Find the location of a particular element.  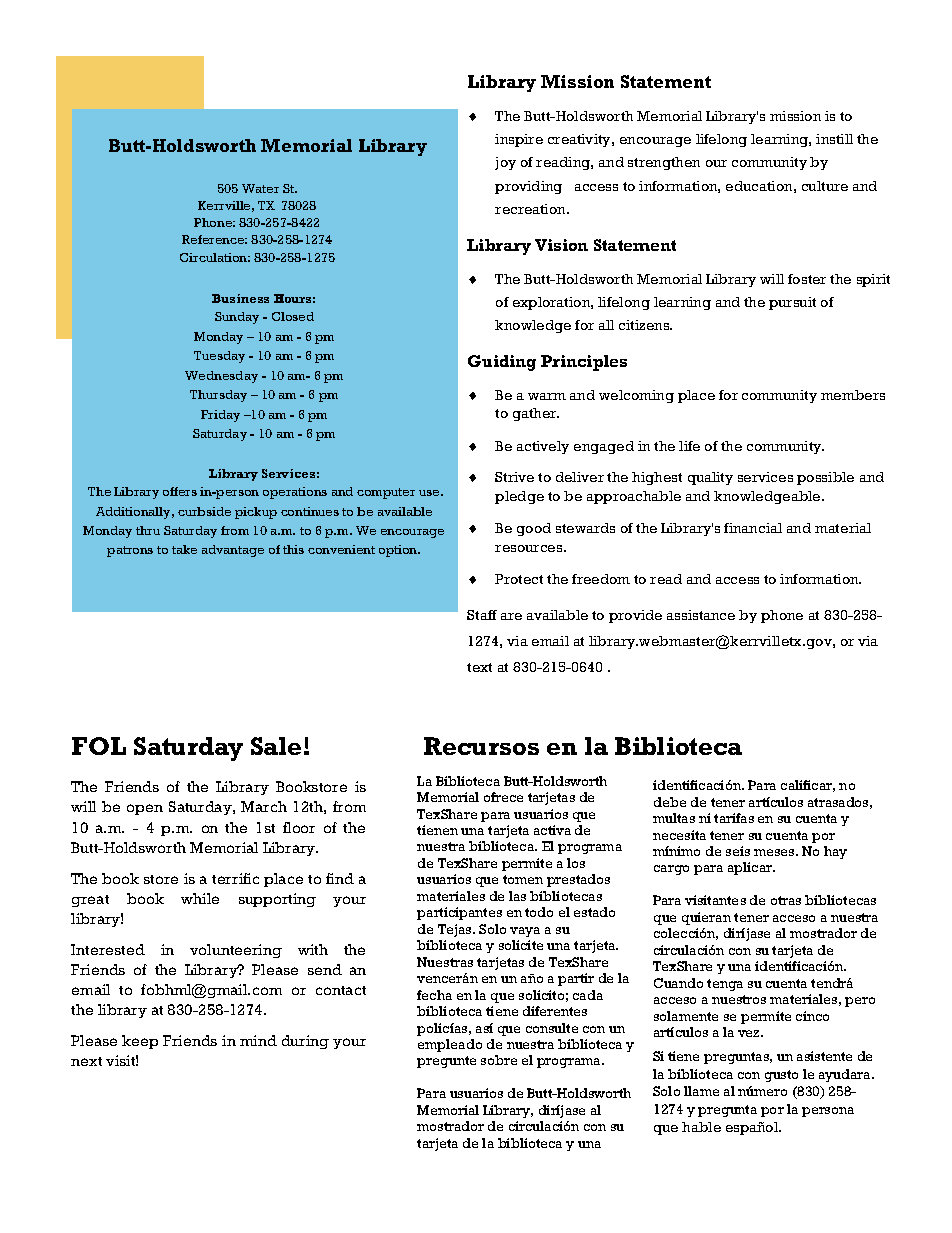

offers is located at coordinates (180, 491).
